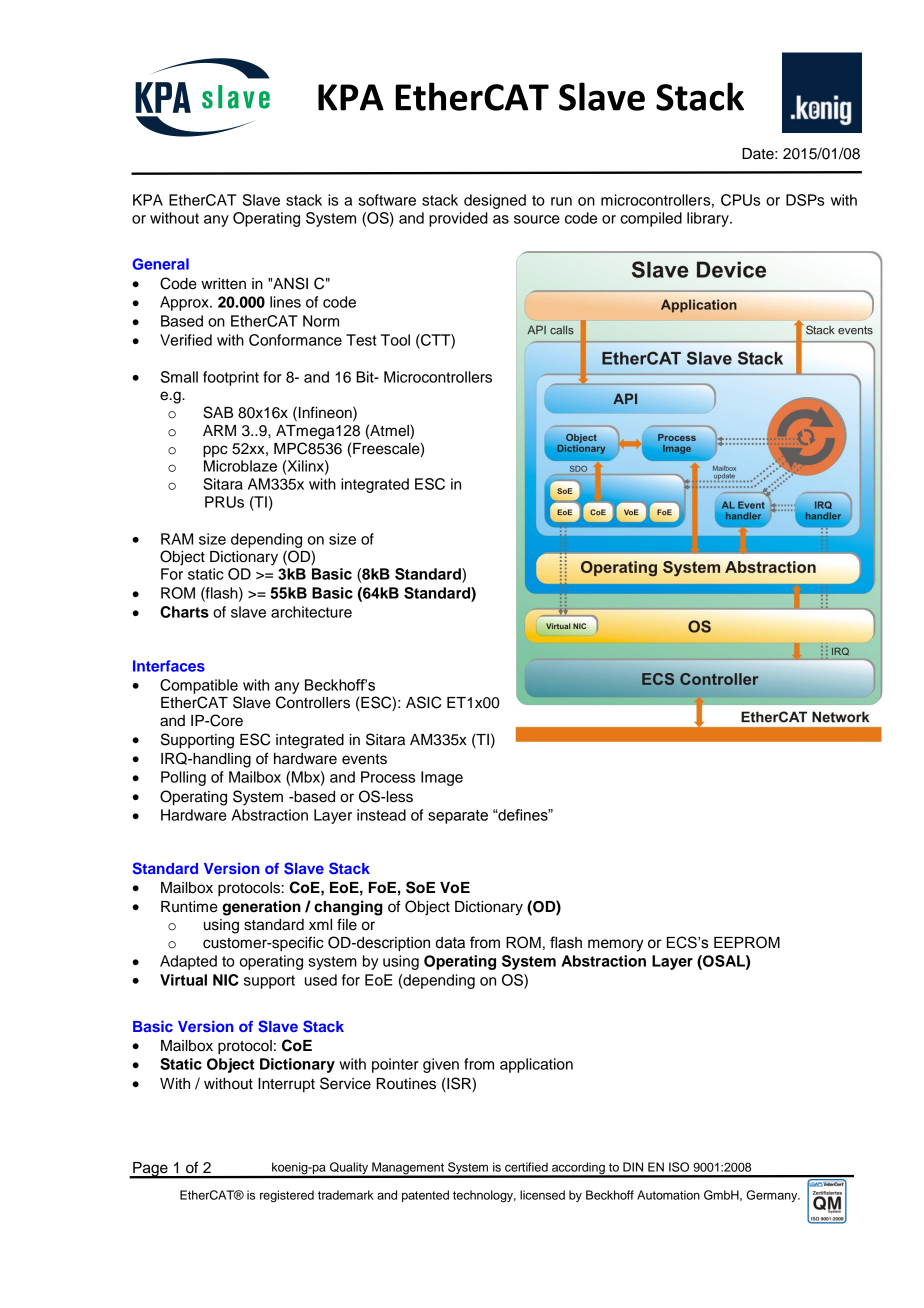 Image resolution: width=924 pixels, height=1308 pixels. What do you see at coordinates (442, 778) in the screenshot?
I see `Image` at bounding box center [442, 778].
